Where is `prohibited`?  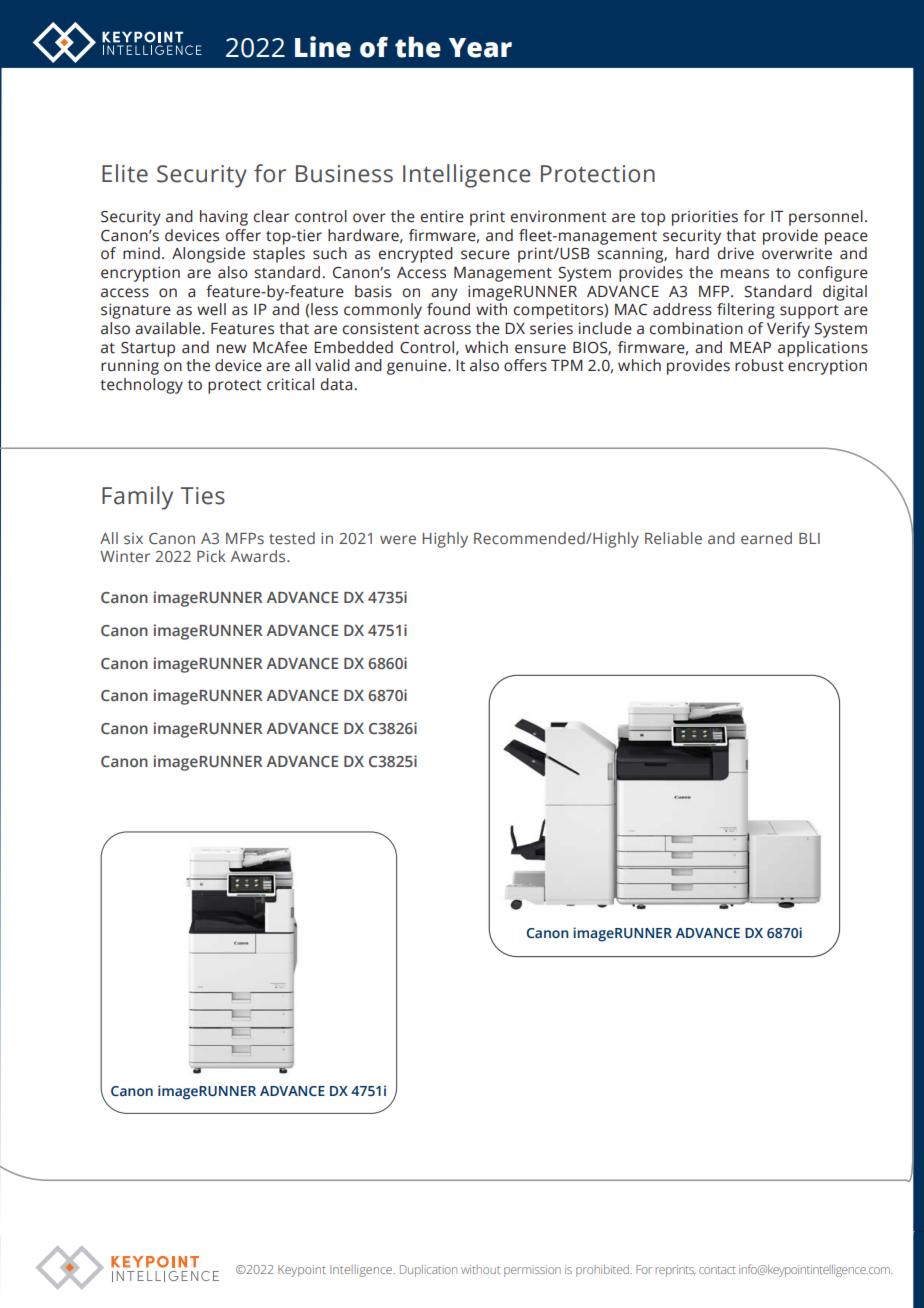 prohibited is located at coordinates (604, 1271).
